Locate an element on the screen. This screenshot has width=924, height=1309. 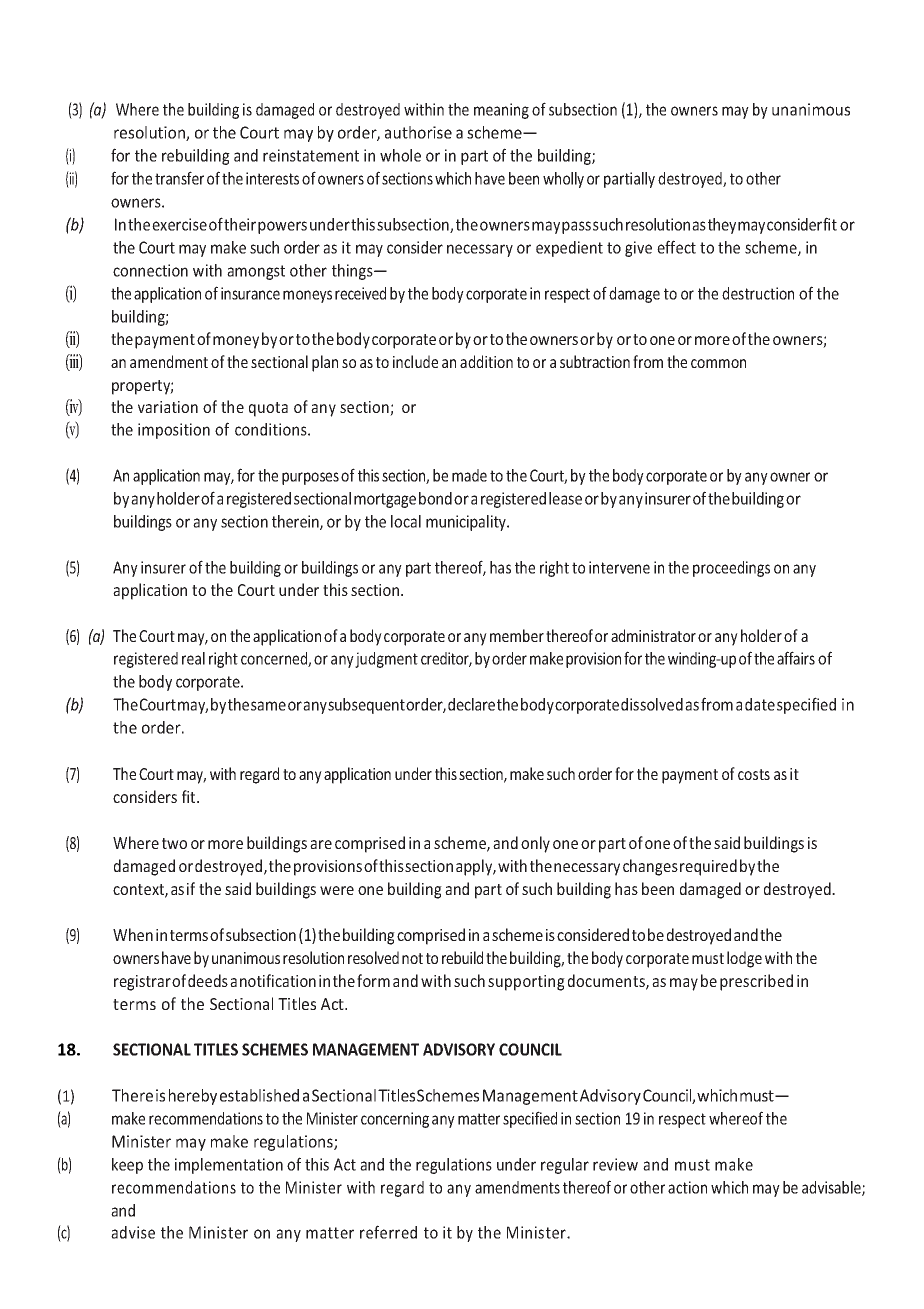
transfer is located at coordinates (179, 178).
